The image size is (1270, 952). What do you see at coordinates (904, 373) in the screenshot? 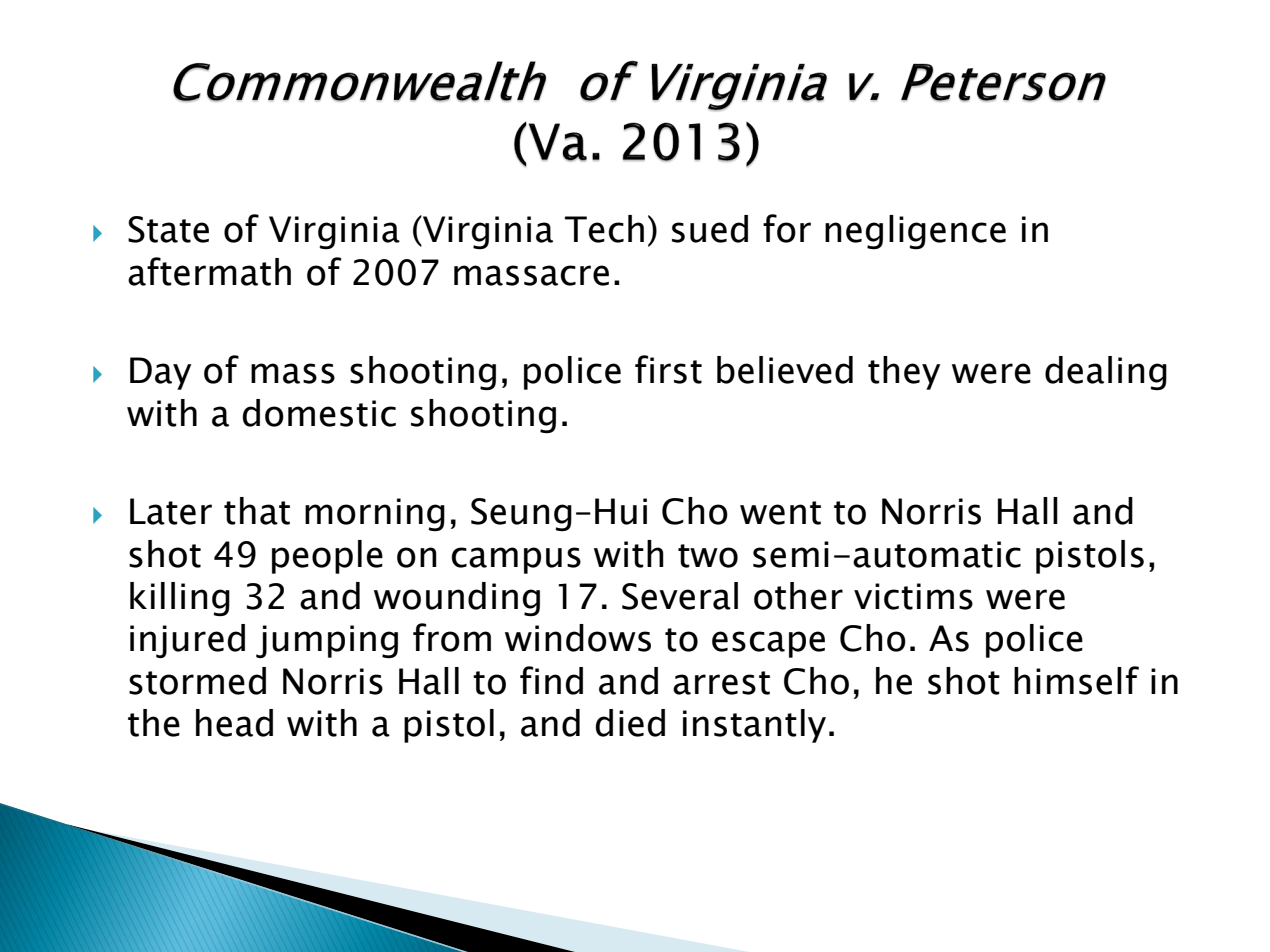
I see `they` at bounding box center [904, 373].
